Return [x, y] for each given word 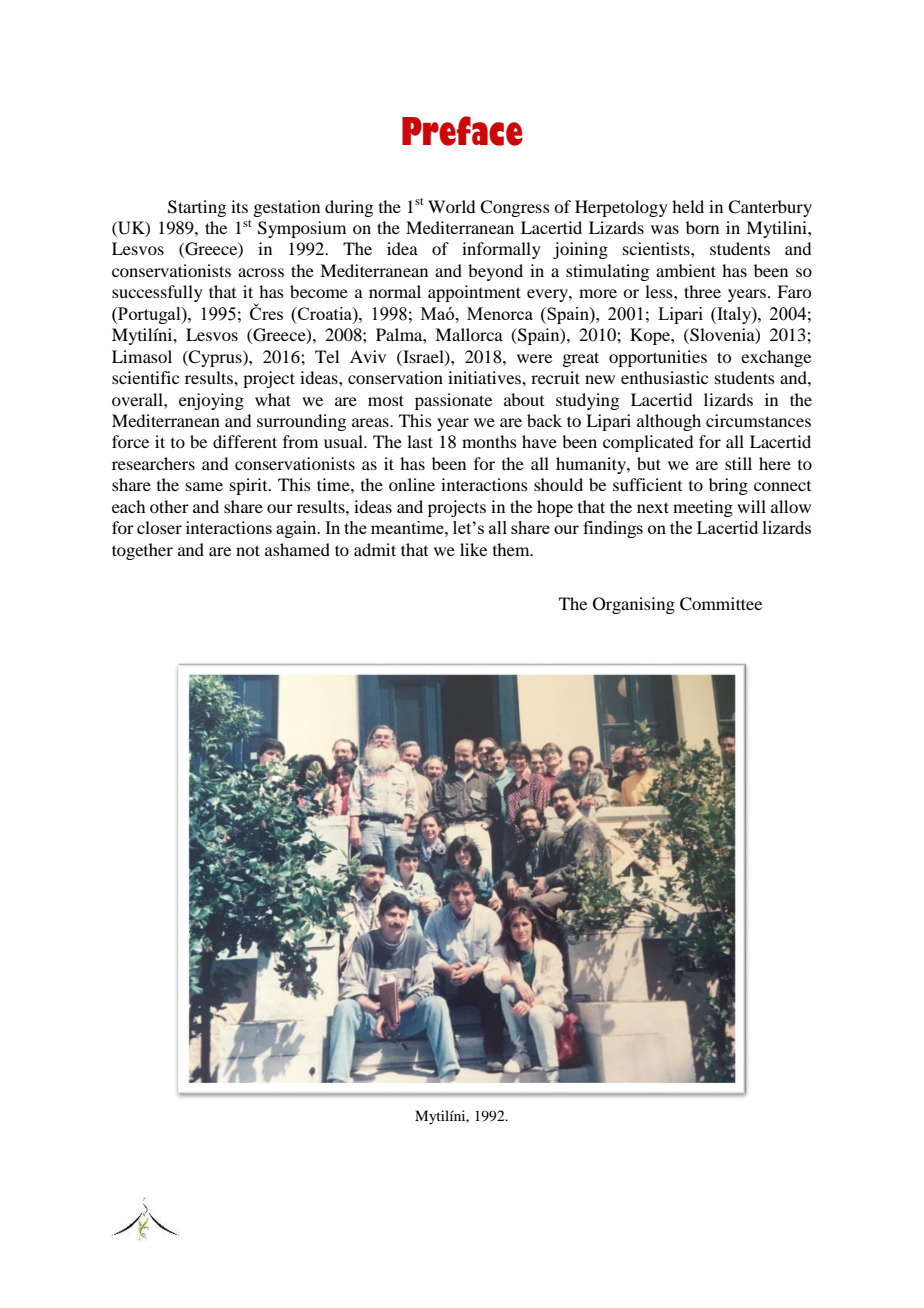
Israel [423, 357]
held [688, 206]
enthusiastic [664, 377]
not [248, 550]
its [239, 206]
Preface [462, 131]
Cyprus [215, 358]
